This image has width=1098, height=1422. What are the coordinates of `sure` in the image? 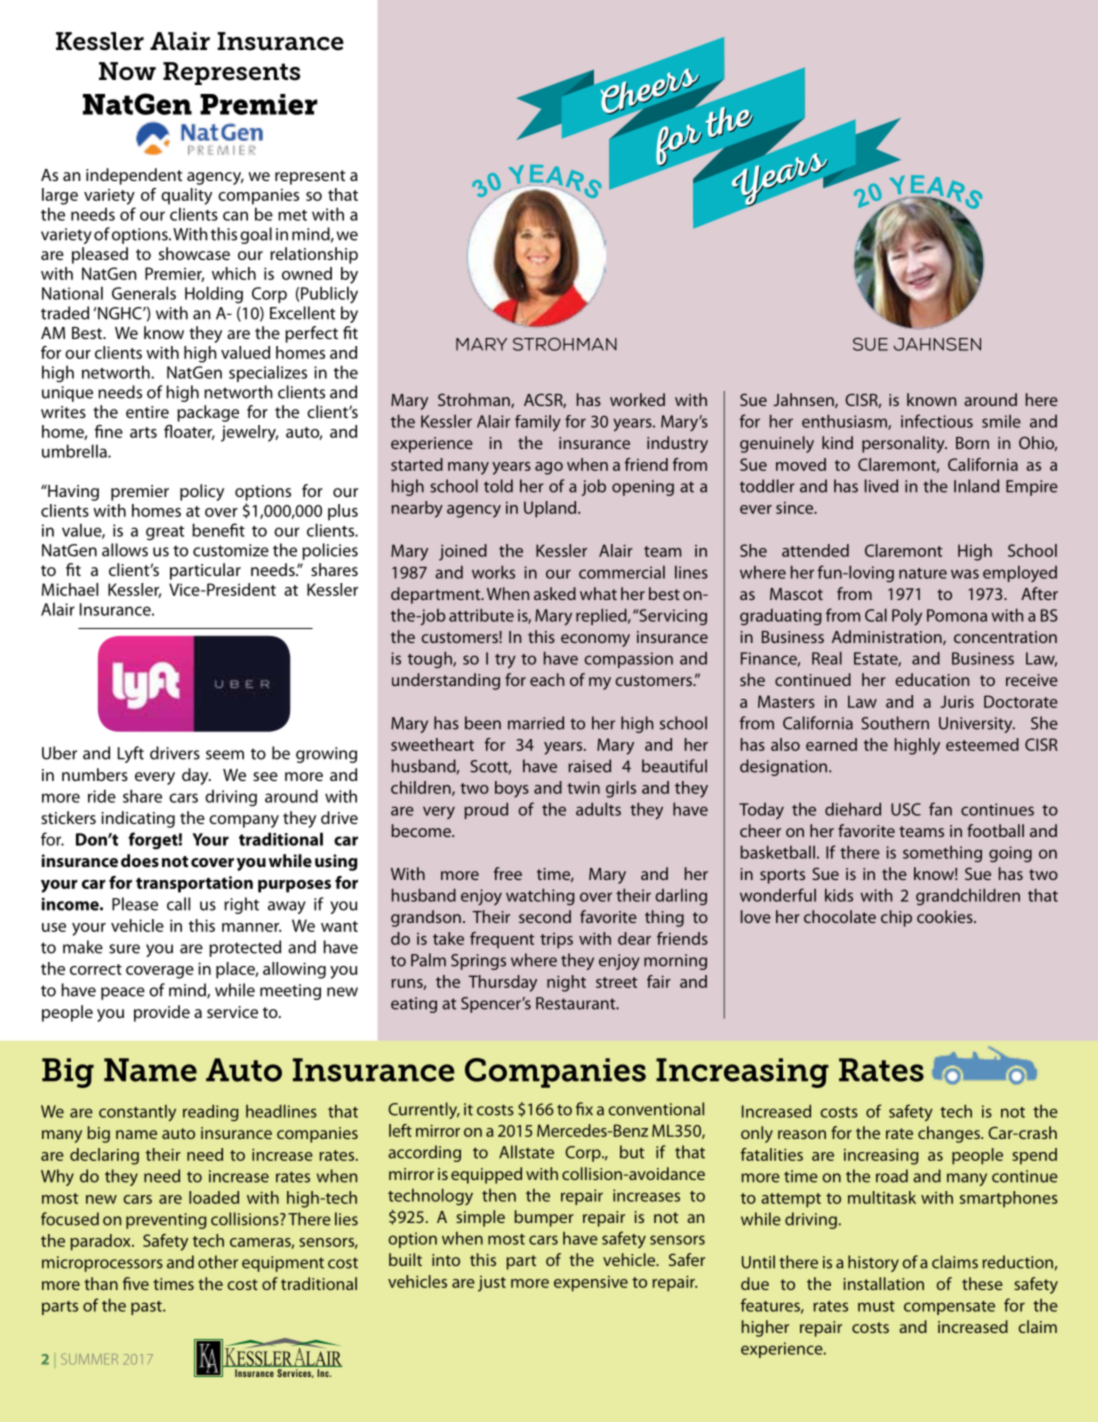 It's located at (124, 949).
